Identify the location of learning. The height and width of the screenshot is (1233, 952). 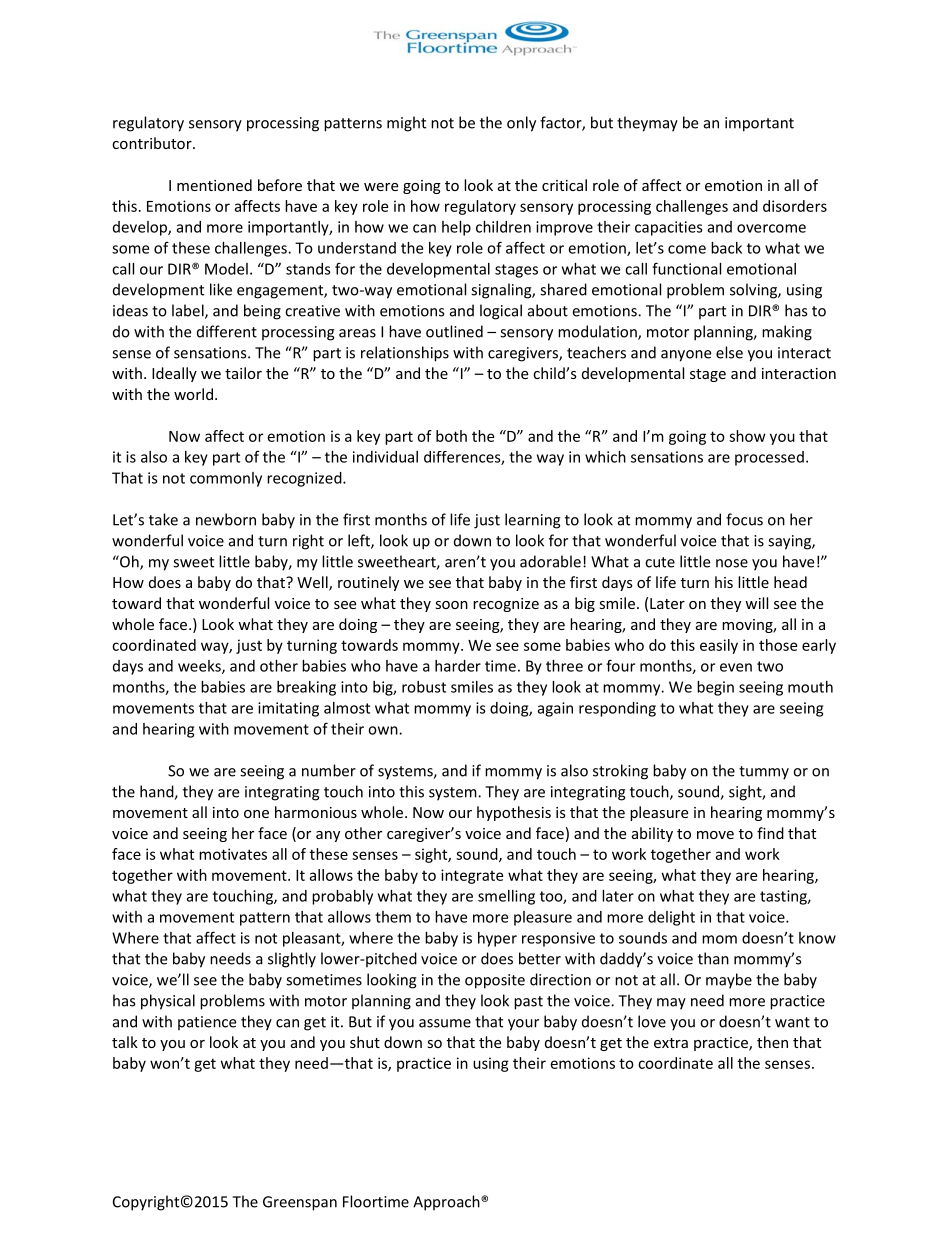
(533, 521).
